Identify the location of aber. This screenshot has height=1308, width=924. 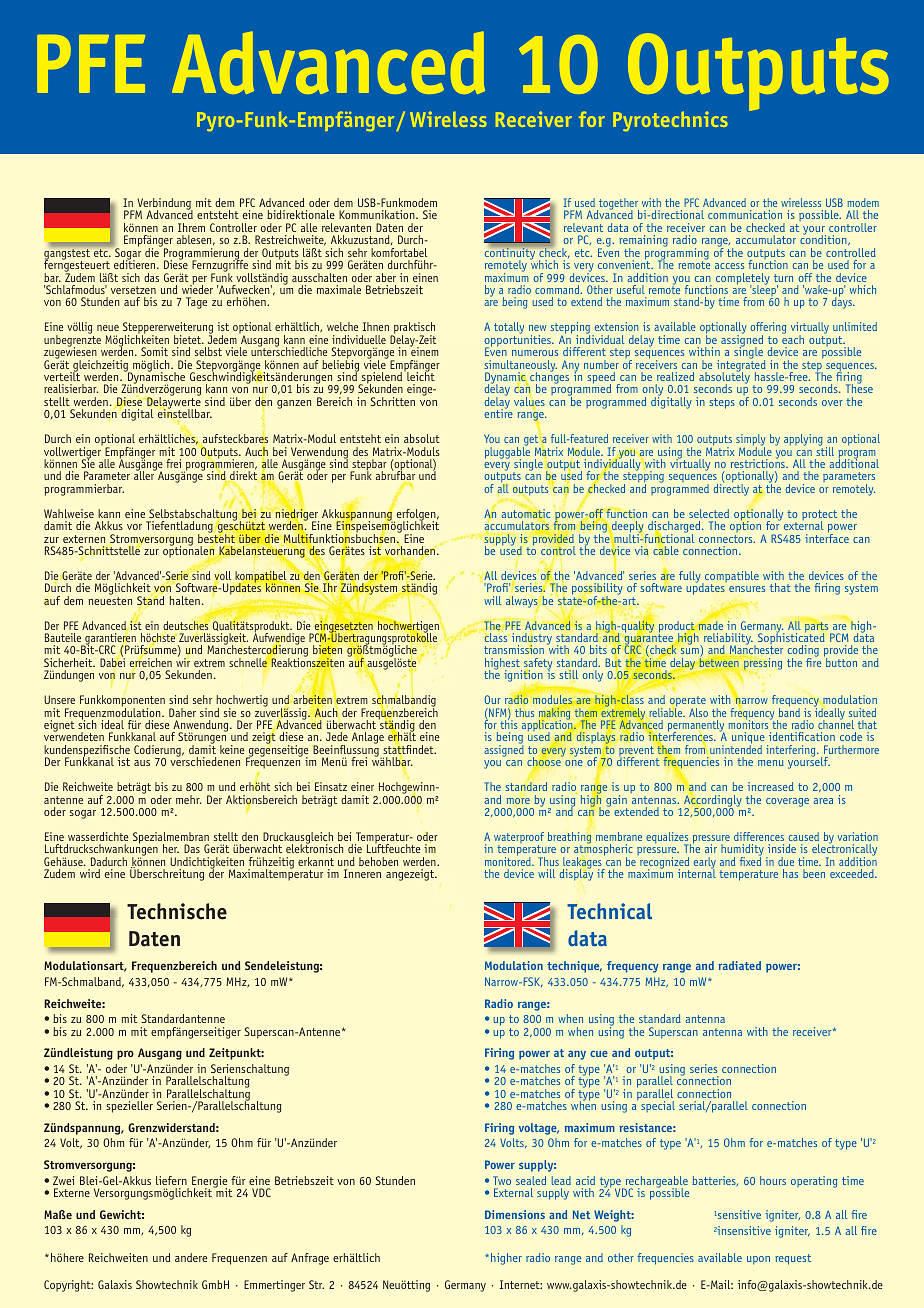
(386, 277).
